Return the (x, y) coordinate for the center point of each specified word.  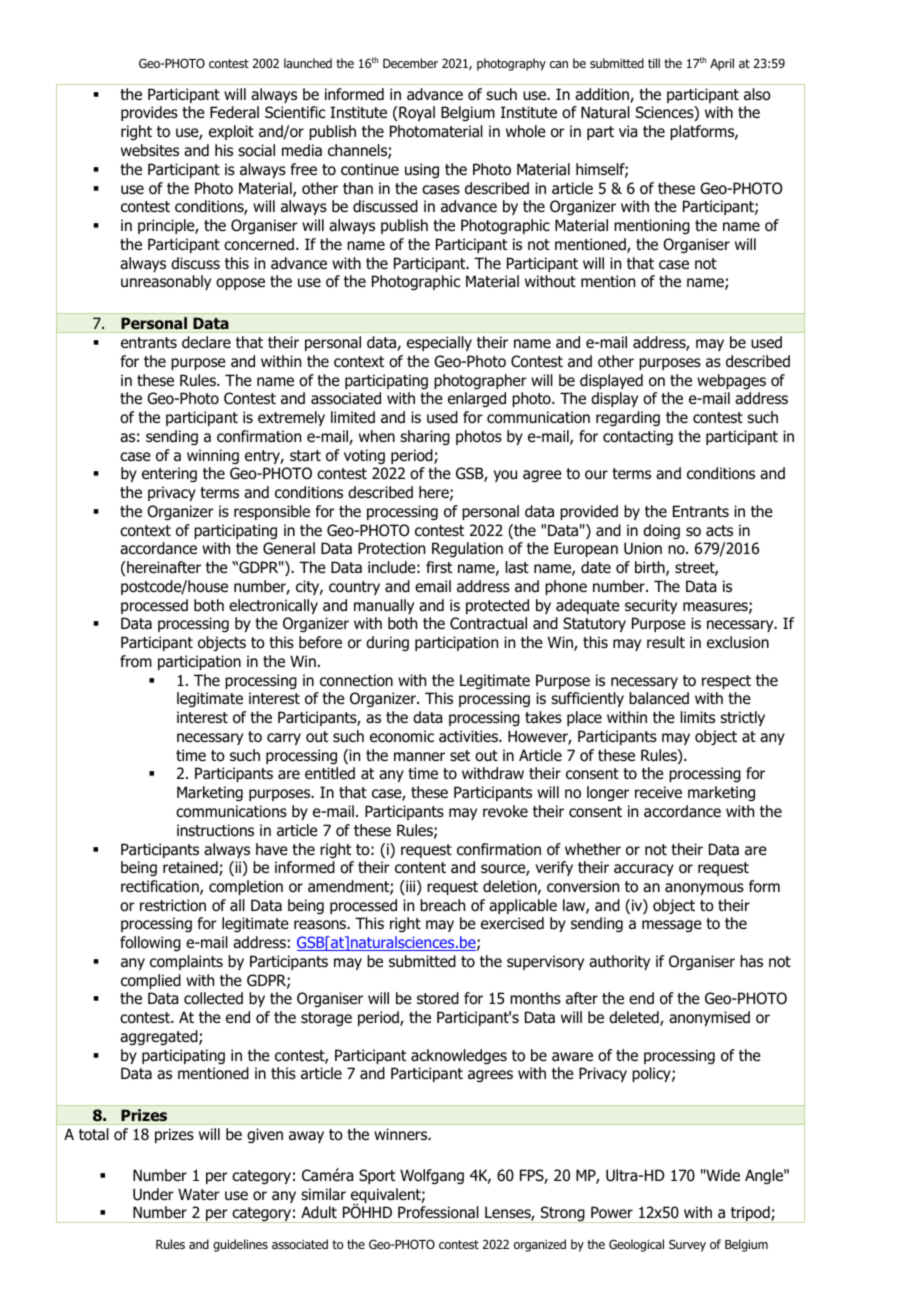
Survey (687, 1245)
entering (169, 474)
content (420, 868)
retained (191, 868)
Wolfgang (432, 1176)
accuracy (644, 870)
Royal (416, 113)
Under (153, 1194)
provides (149, 113)
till (654, 63)
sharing (425, 437)
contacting (638, 437)
